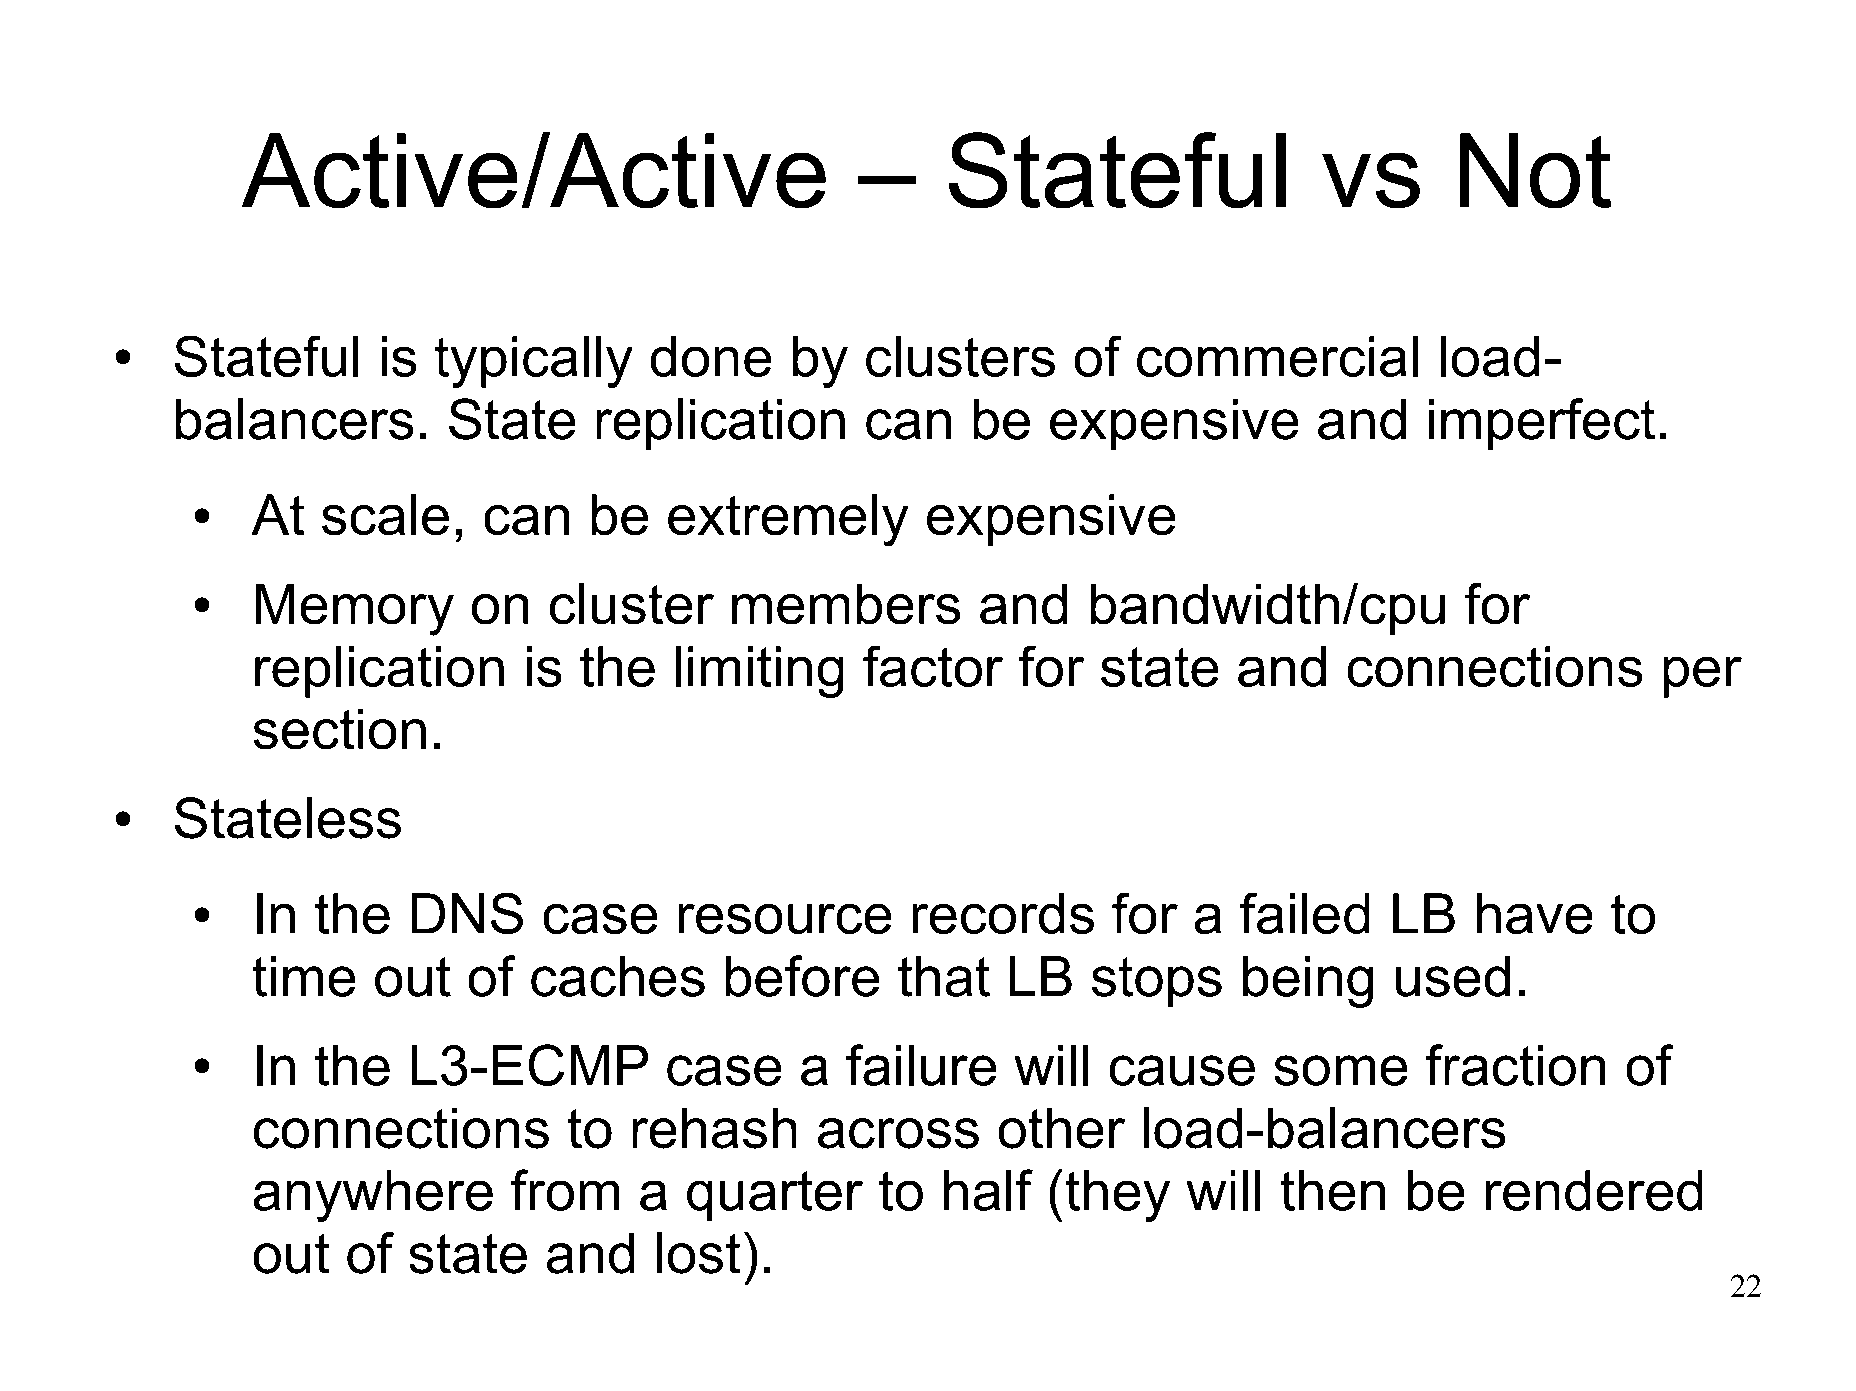 The width and height of the document is (1856, 1391). I want to click on then, so click(1333, 1190).
